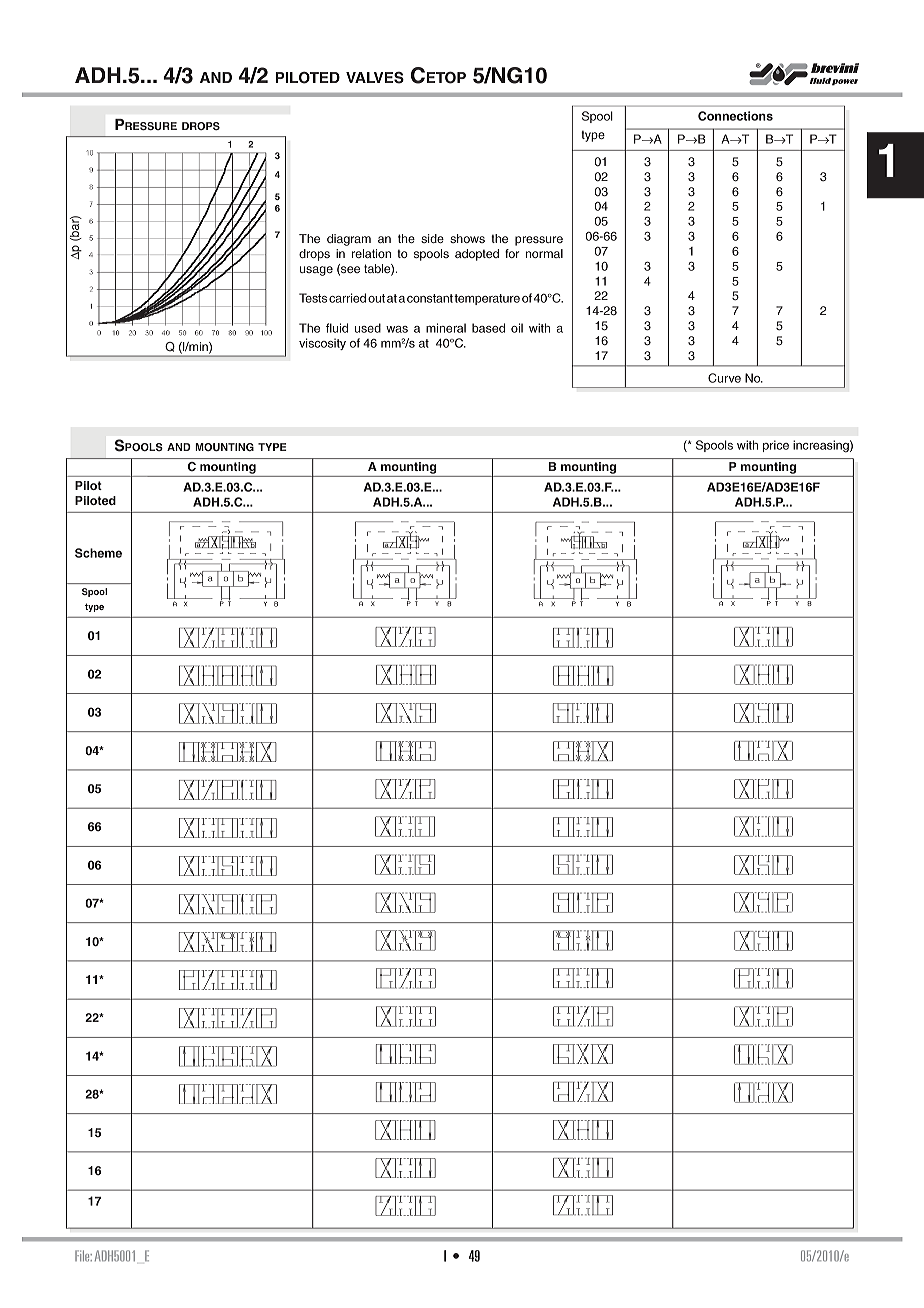 The image size is (924, 1308). Describe the element at coordinates (430, 298) in the screenshot. I see `constant` at that location.
